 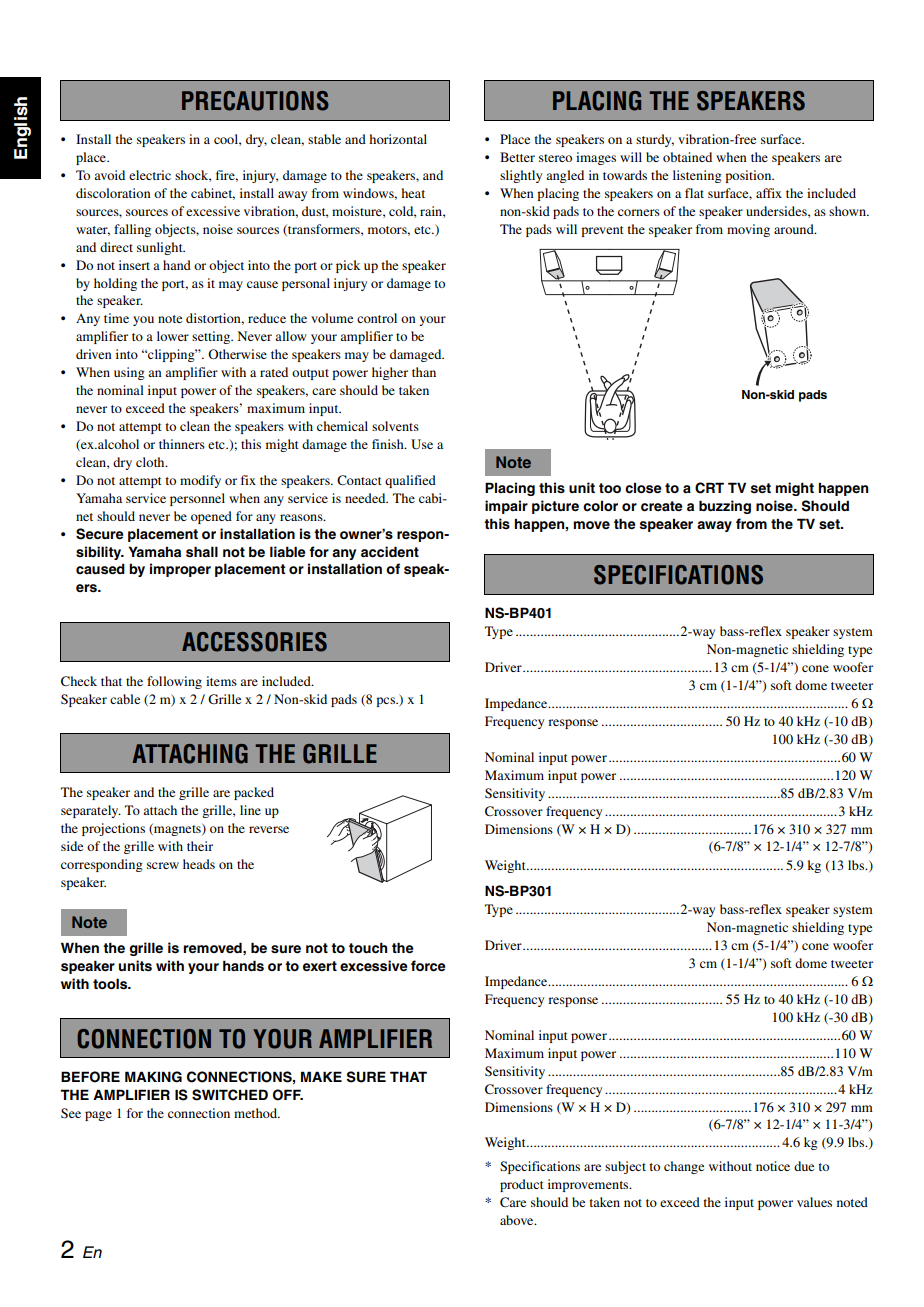 I want to click on position, so click(x=749, y=176).
